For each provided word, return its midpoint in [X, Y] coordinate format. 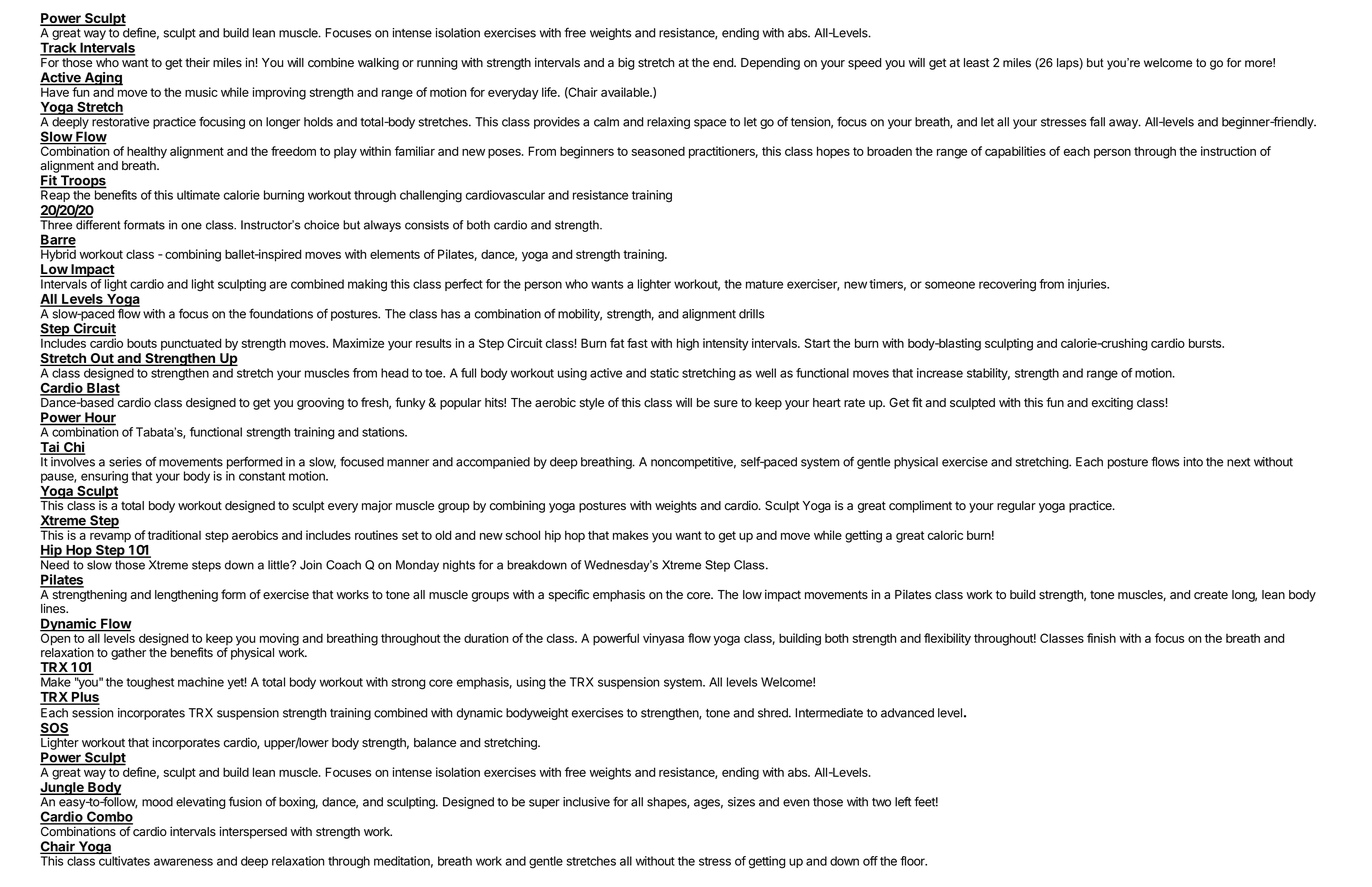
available [626, 92]
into [1193, 462]
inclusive [586, 802]
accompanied [493, 463]
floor [913, 861]
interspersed [253, 832]
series [125, 462]
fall [1097, 121]
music [201, 92]
